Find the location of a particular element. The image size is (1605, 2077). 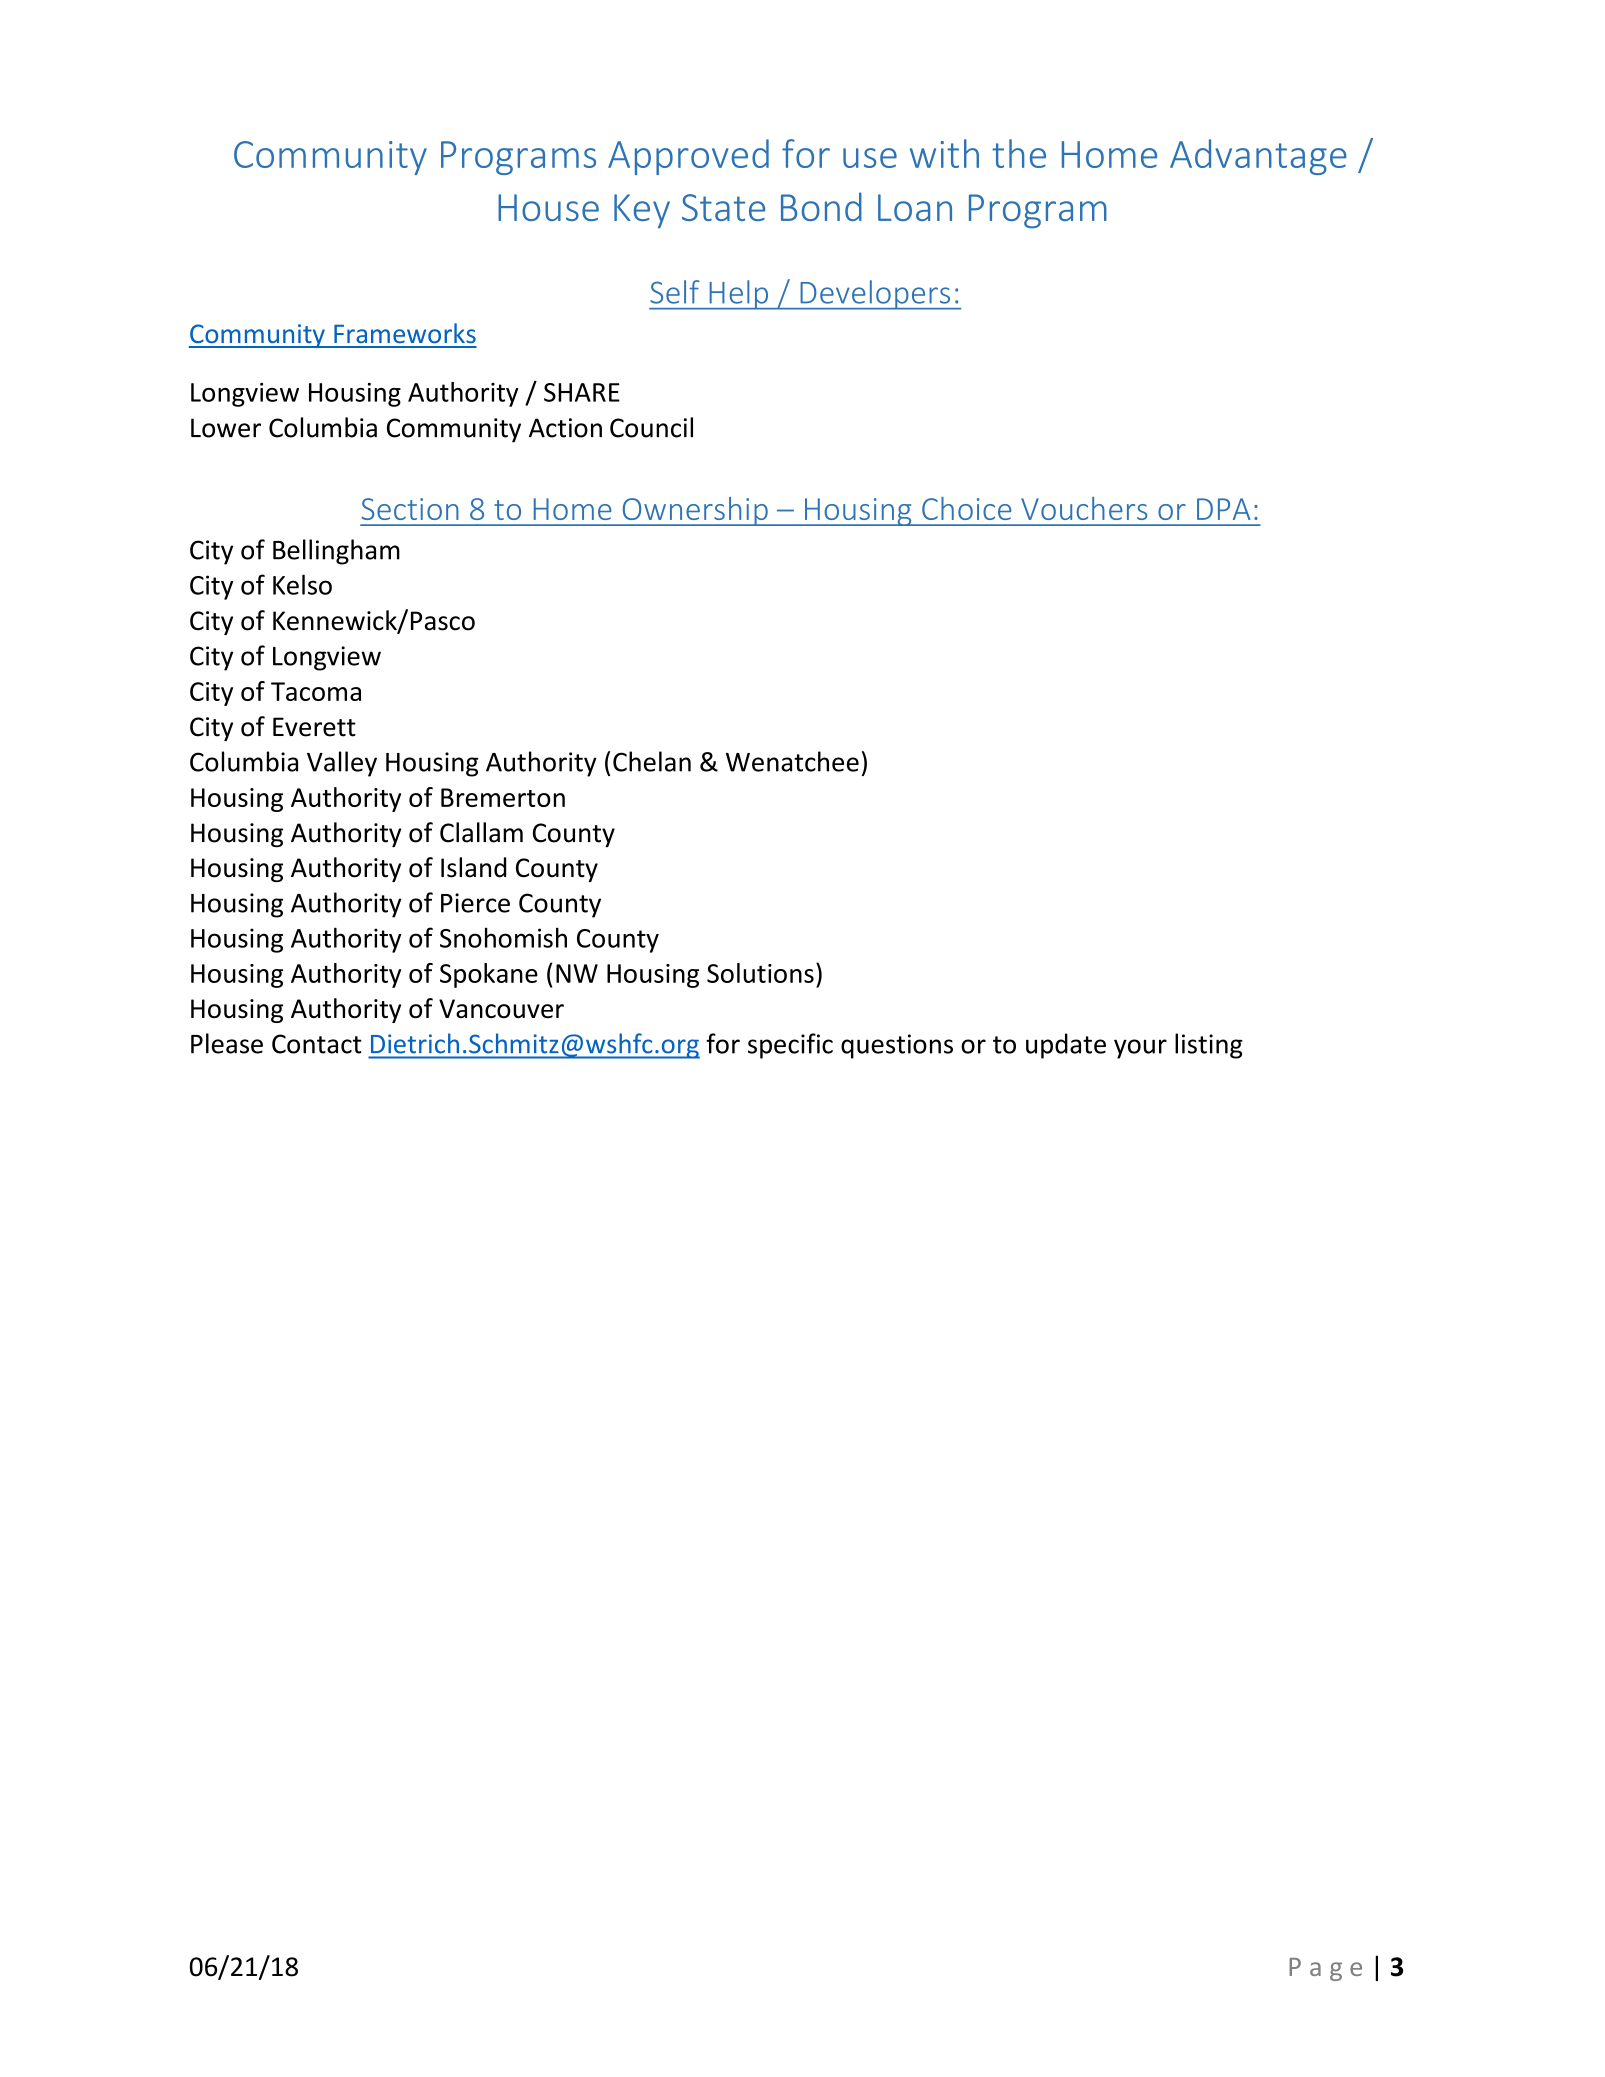

specific is located at coordinates (790, 1046).
